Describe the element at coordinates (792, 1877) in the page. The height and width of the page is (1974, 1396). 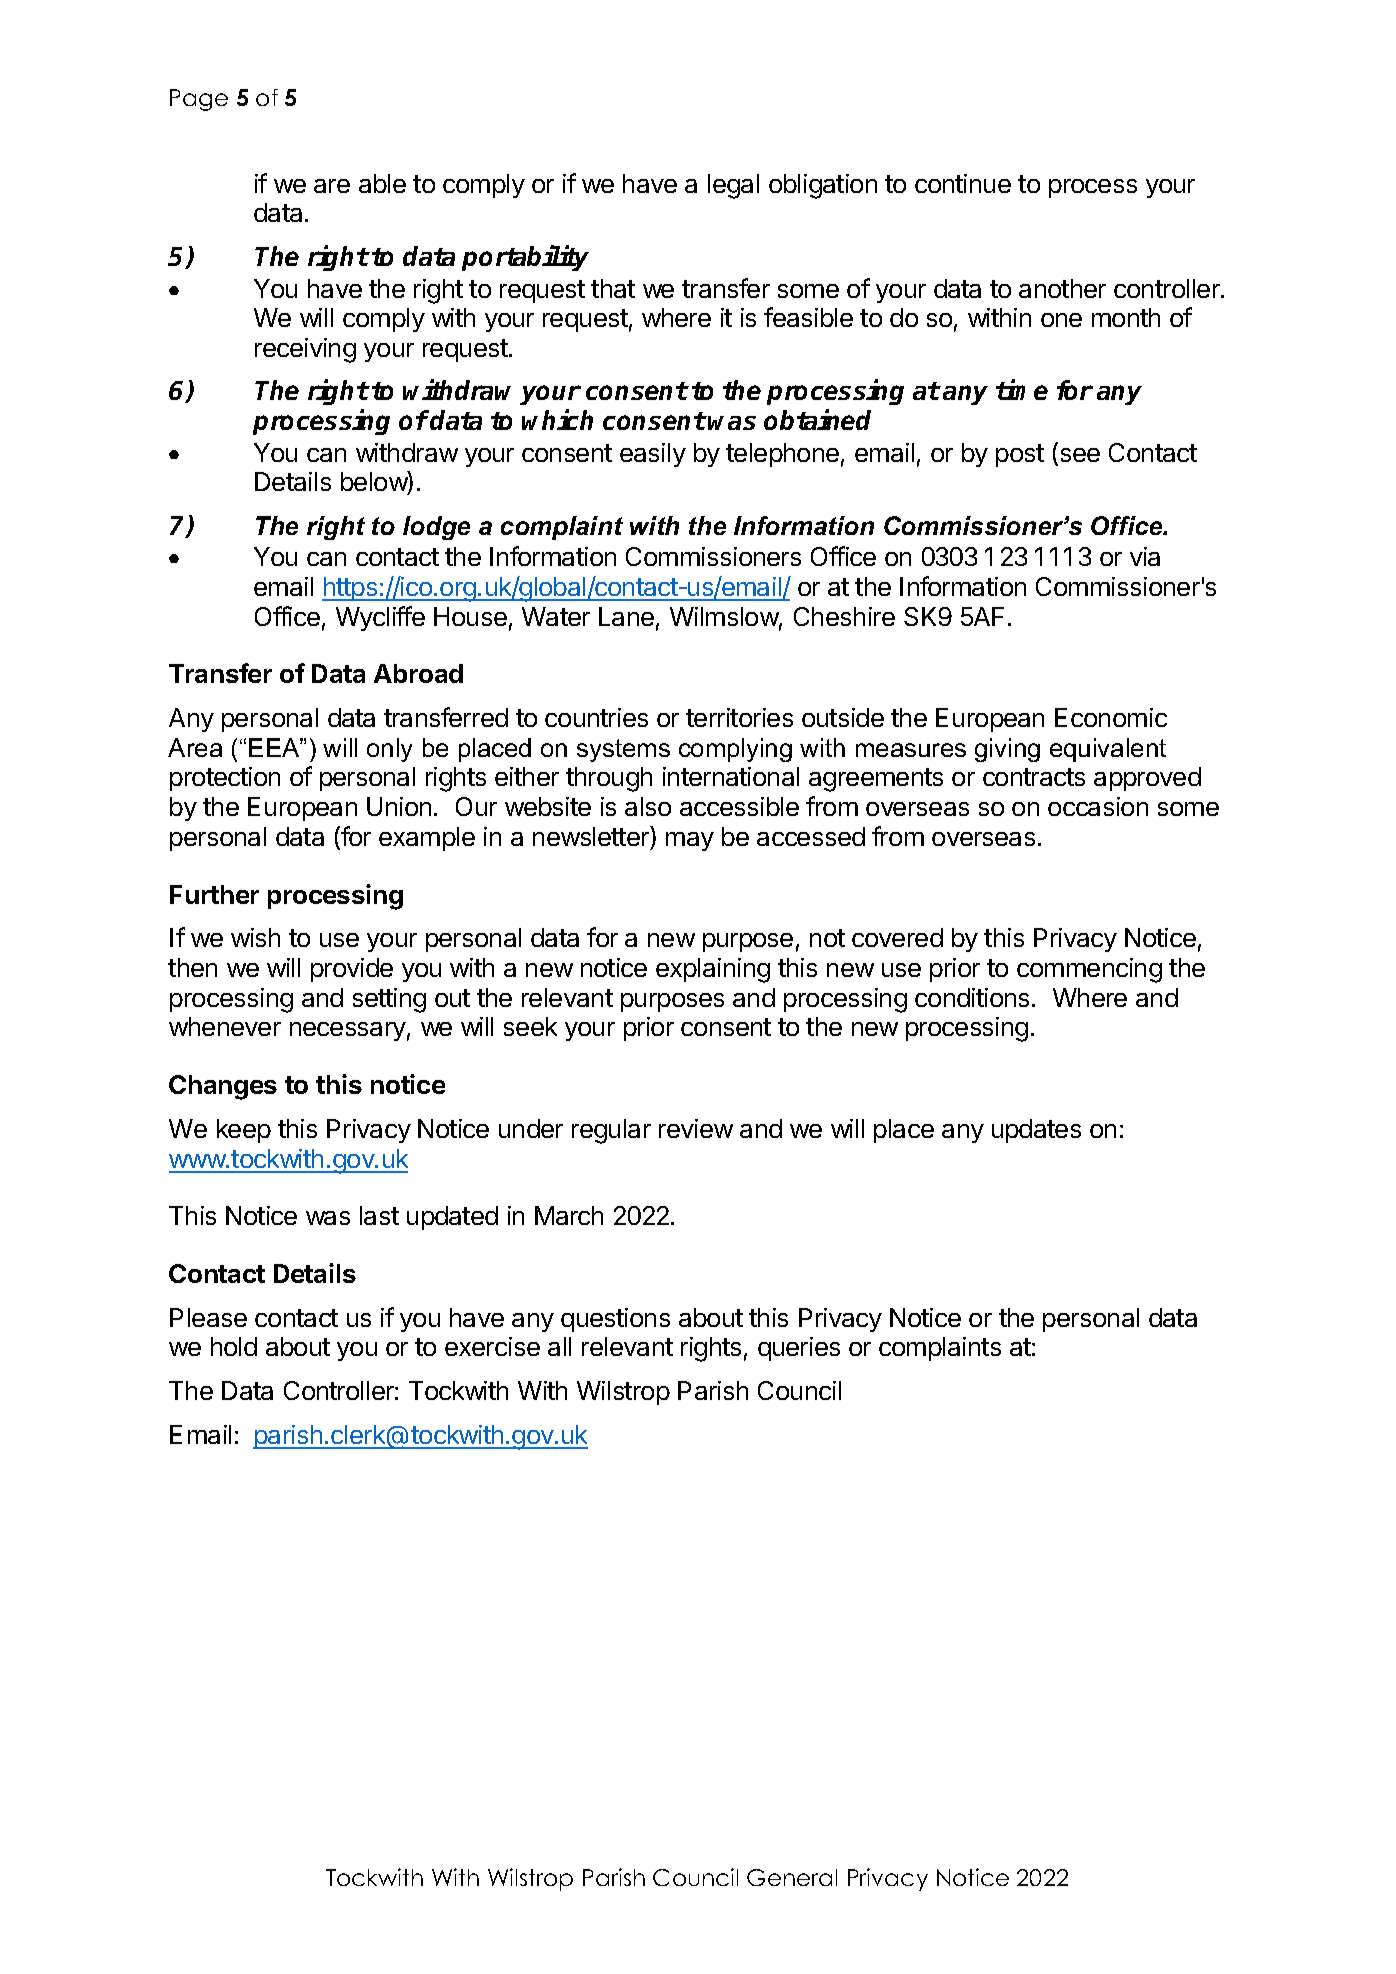
I see `General` at that location.
